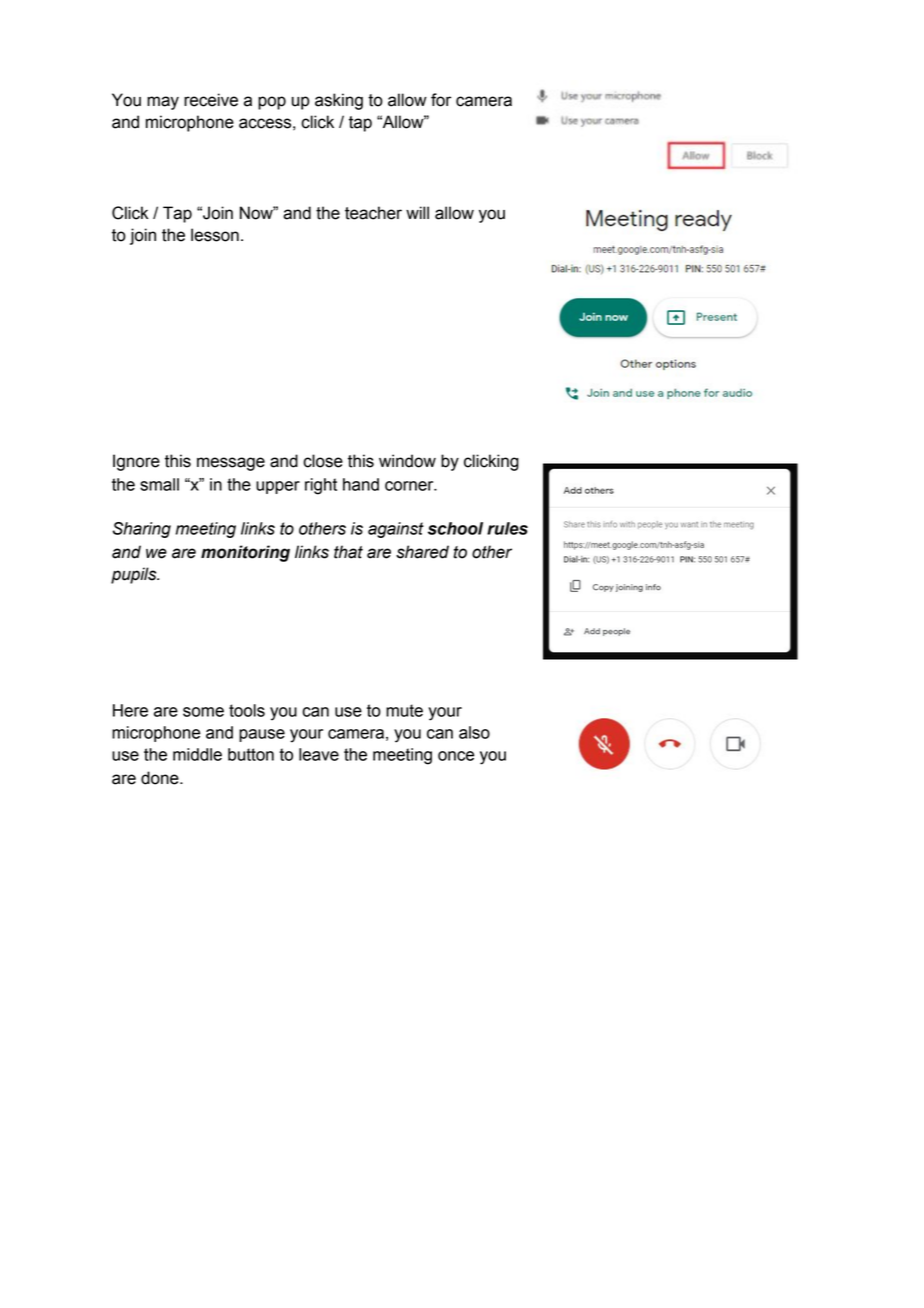 Image resolution: width=924 pixels, height=1308 pixels. Describe the element at coordinates (323, 461) in the page. I see `close` at that location.
